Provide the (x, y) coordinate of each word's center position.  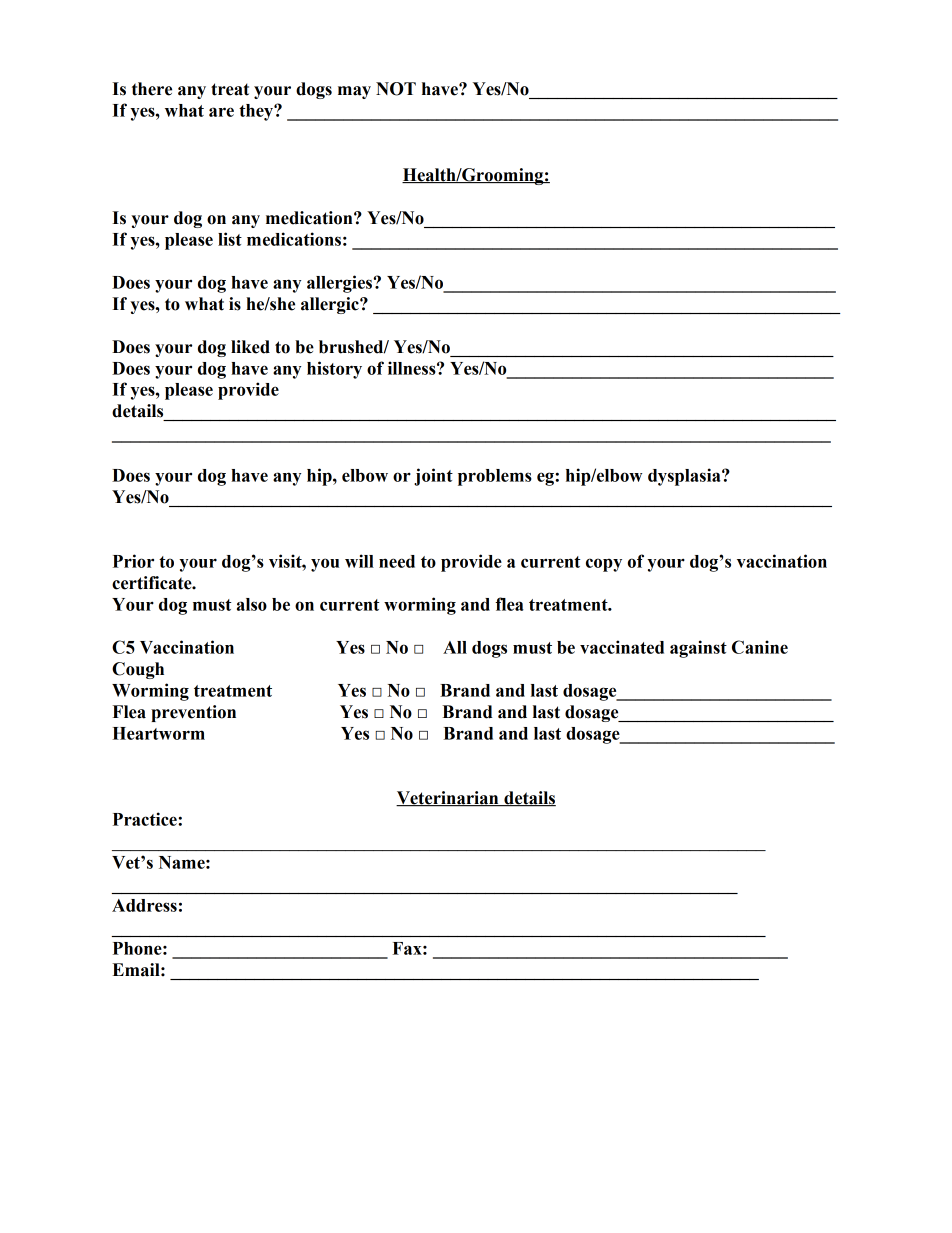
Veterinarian (448, 799)
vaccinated (622, 647)
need (397, 561)
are (221, 112)
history (334, 370)
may (354, 92)
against (698, 649)
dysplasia (685, 477)
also (252, 604)
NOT (396, 89)
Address (144, 905)
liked (250, 347)
